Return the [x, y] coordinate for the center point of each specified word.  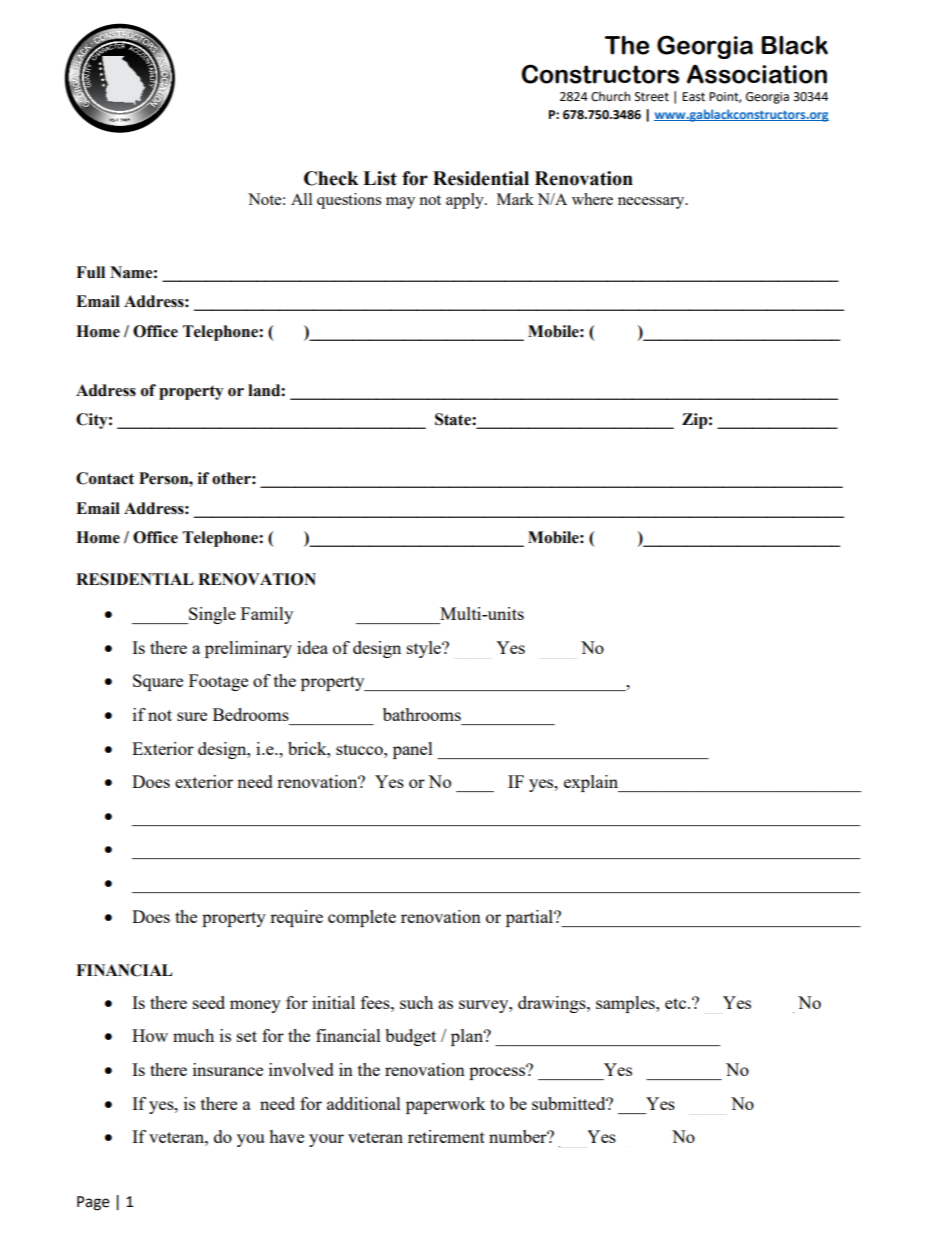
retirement [446, 1136]
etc [675, 1003]
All [301, 199]
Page [93, 1203]
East [693, 97]
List [380, 178]
